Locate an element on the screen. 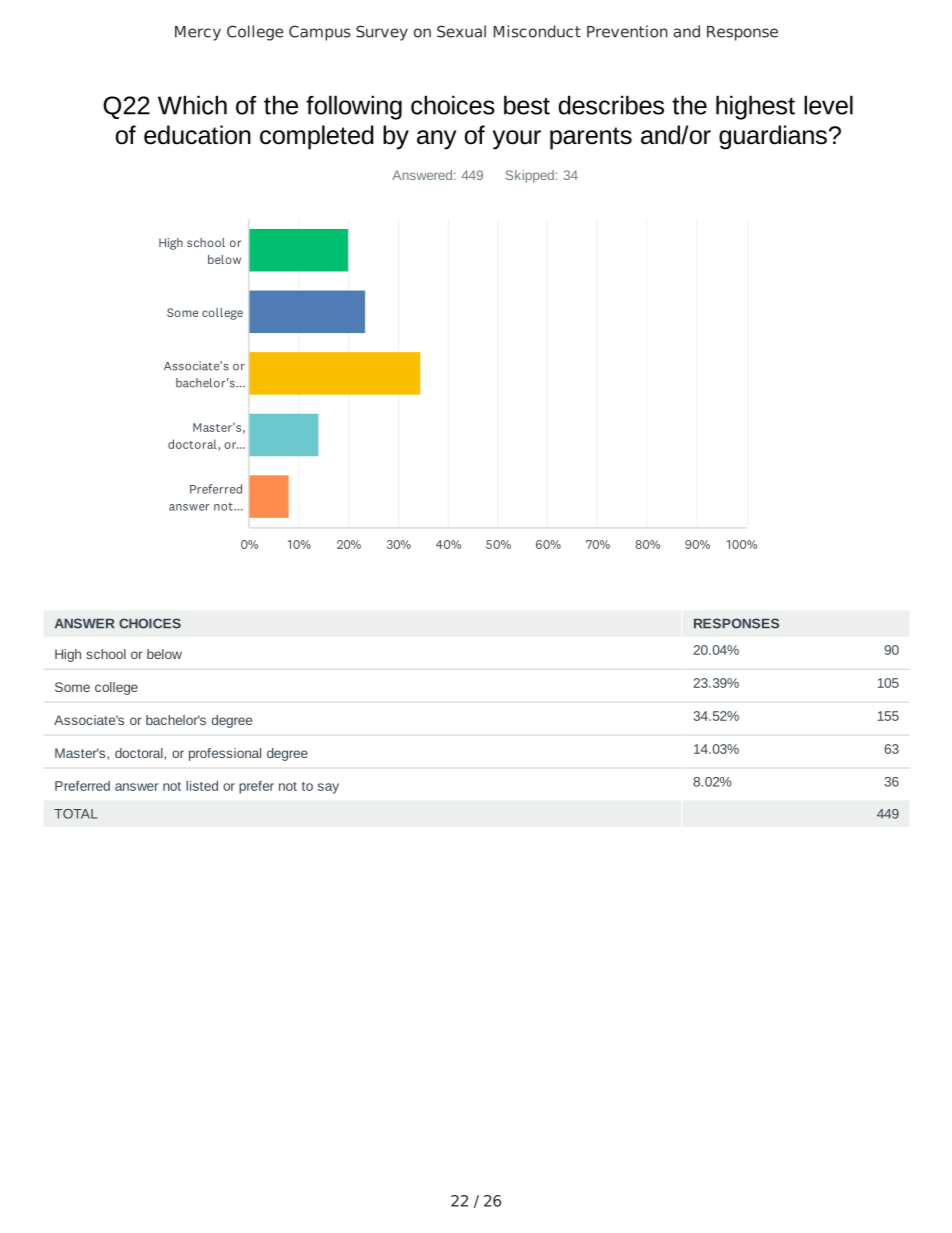 The width and height of the screenshot is (952, 1233). professional is located at coordinates (225, 754).
